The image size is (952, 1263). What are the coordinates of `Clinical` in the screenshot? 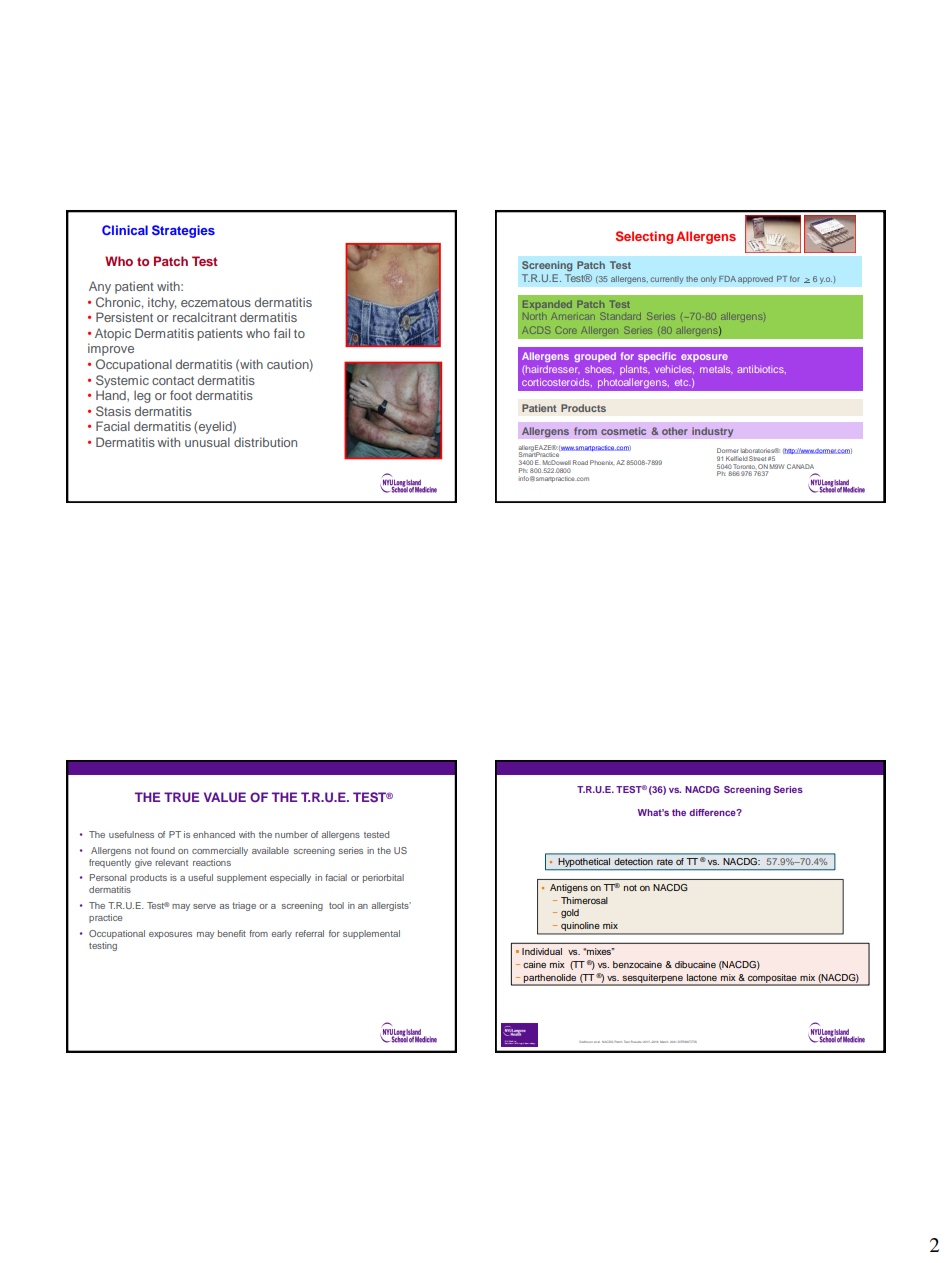 It's located at (125, 230).
